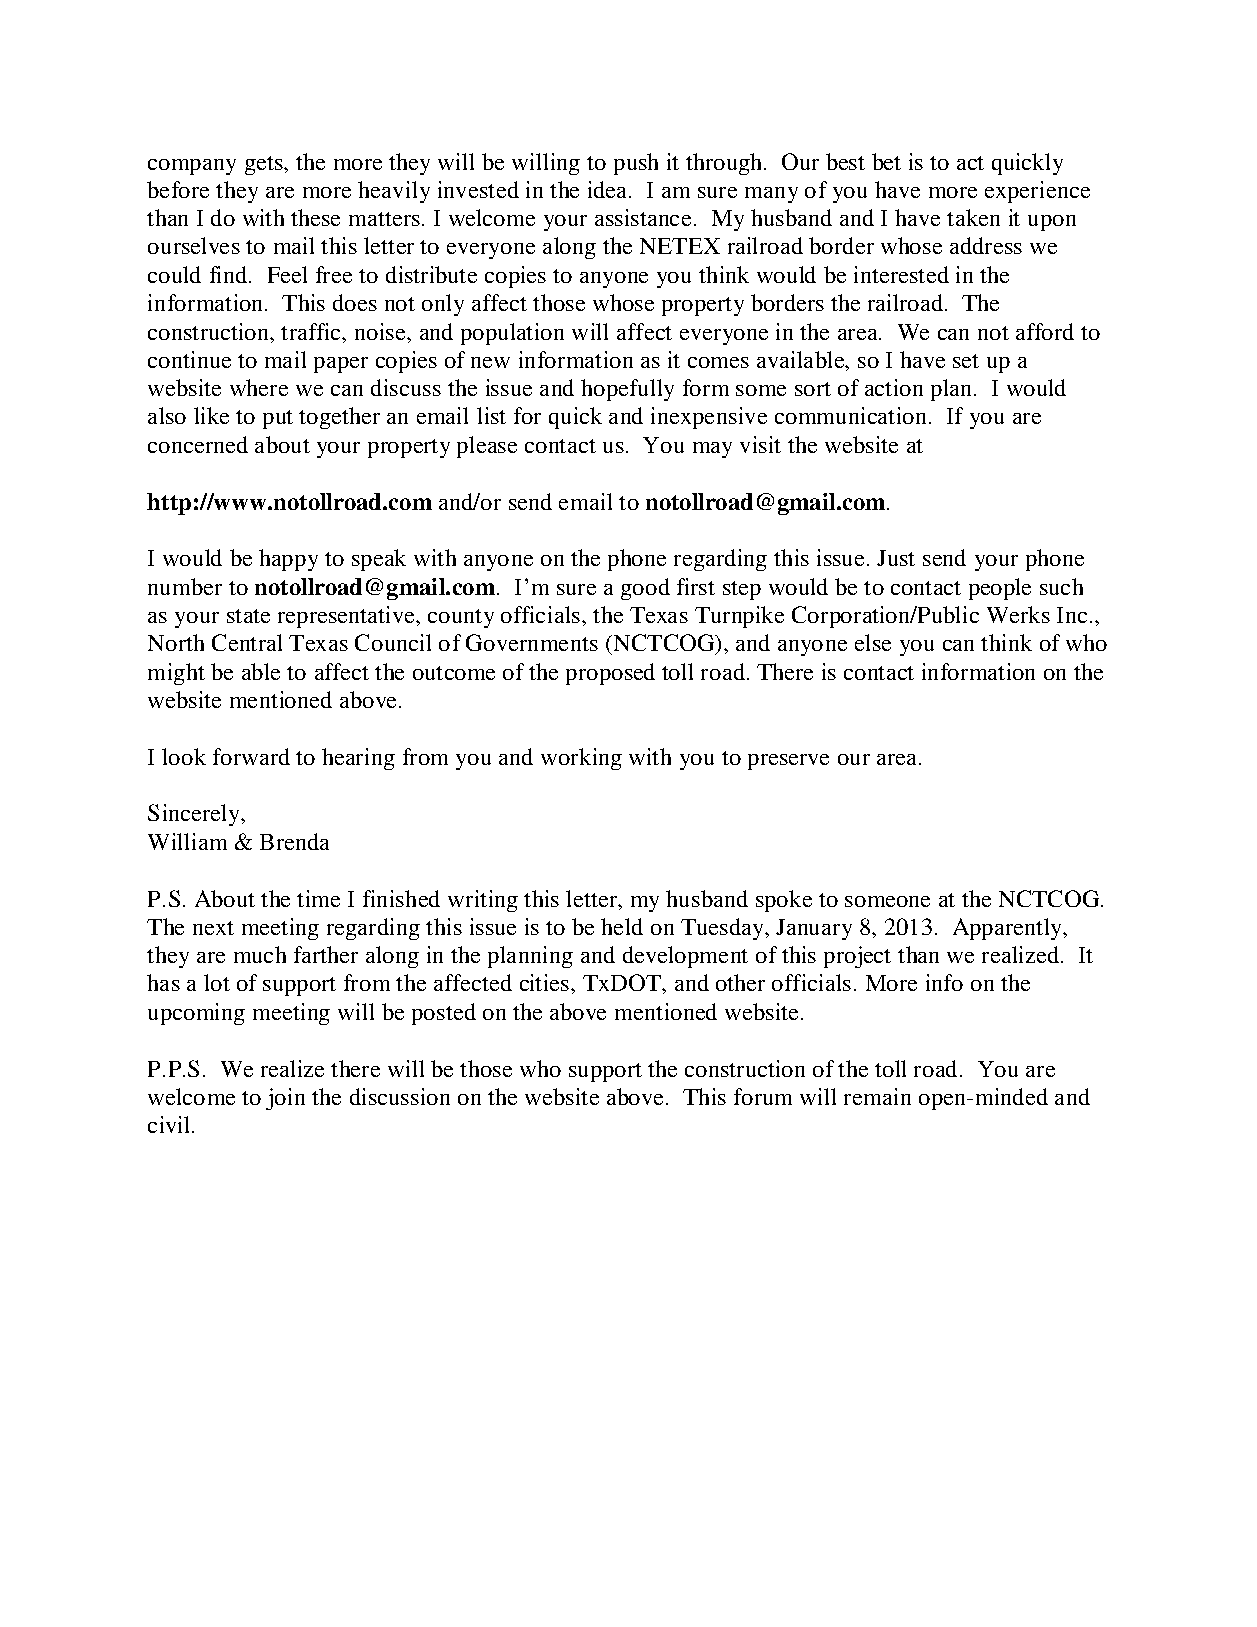 Image resolution: width=1257 pixels, height=1627 pixels. What do you see at coordinates (788, 762) in the page?
I see `preserve` at bounding box center [788, 762].
